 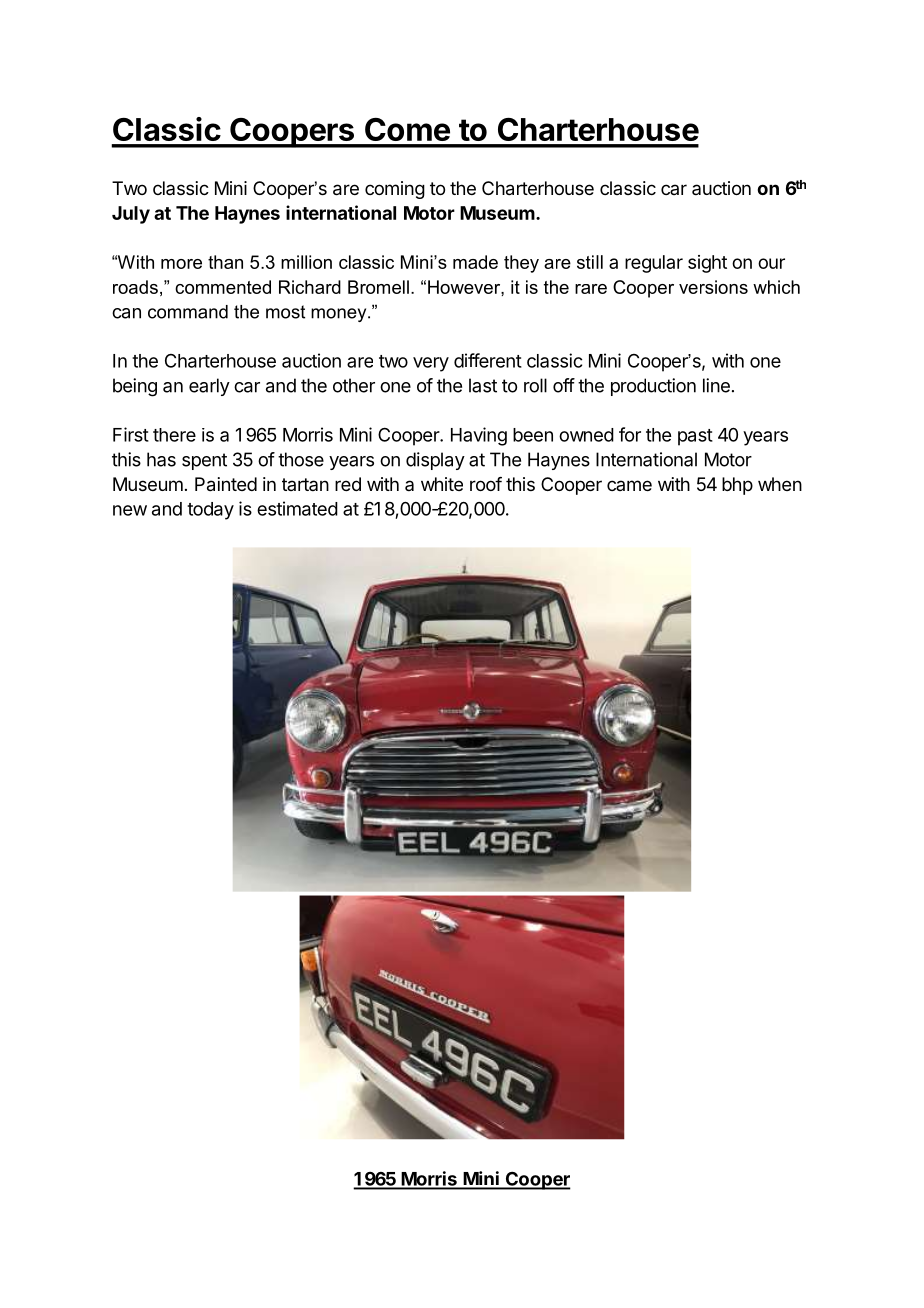 I want to click on different, so click(x=488, y=360).
